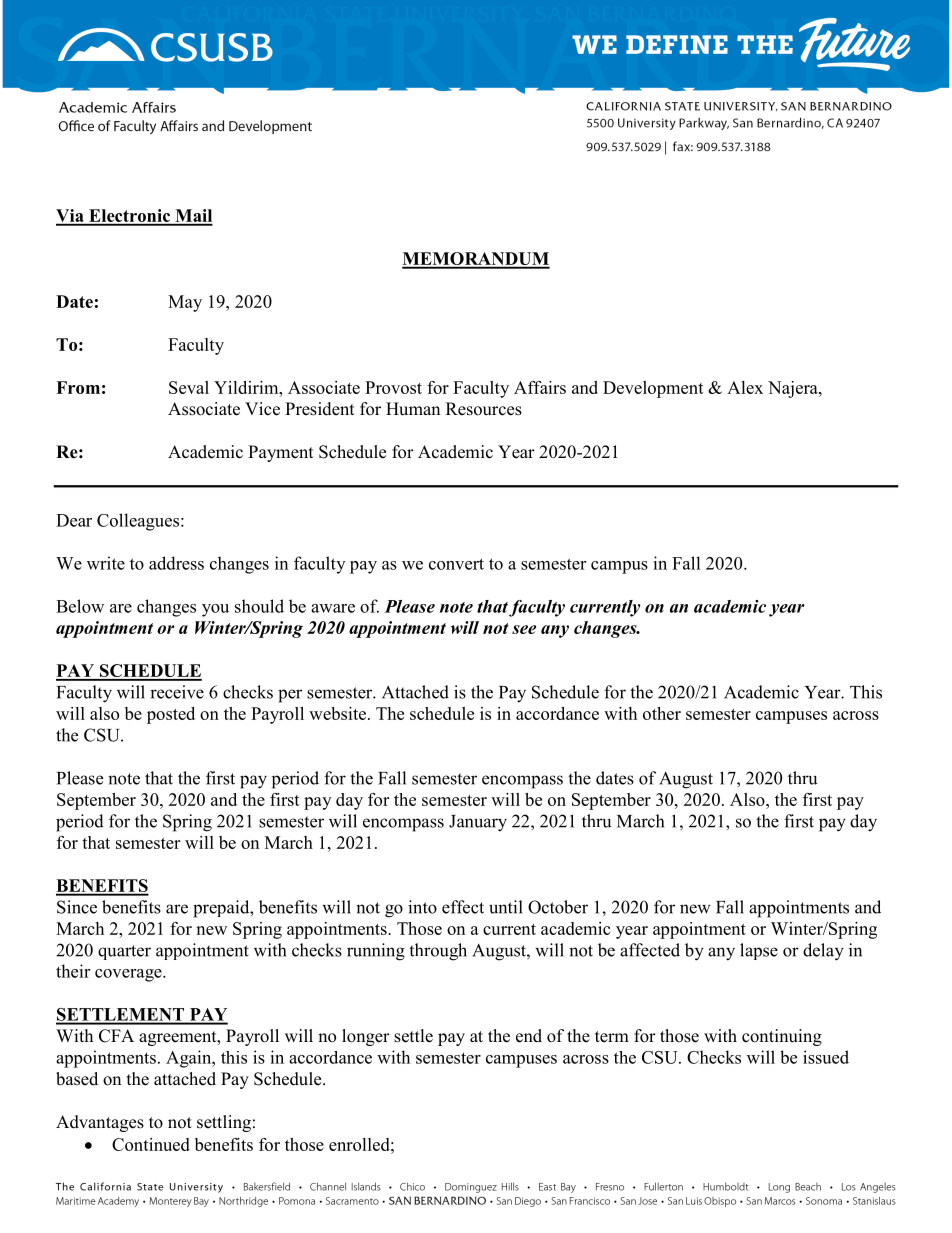 The image size is (952, 1233). I want to click on Alex, so click(745, 387).
